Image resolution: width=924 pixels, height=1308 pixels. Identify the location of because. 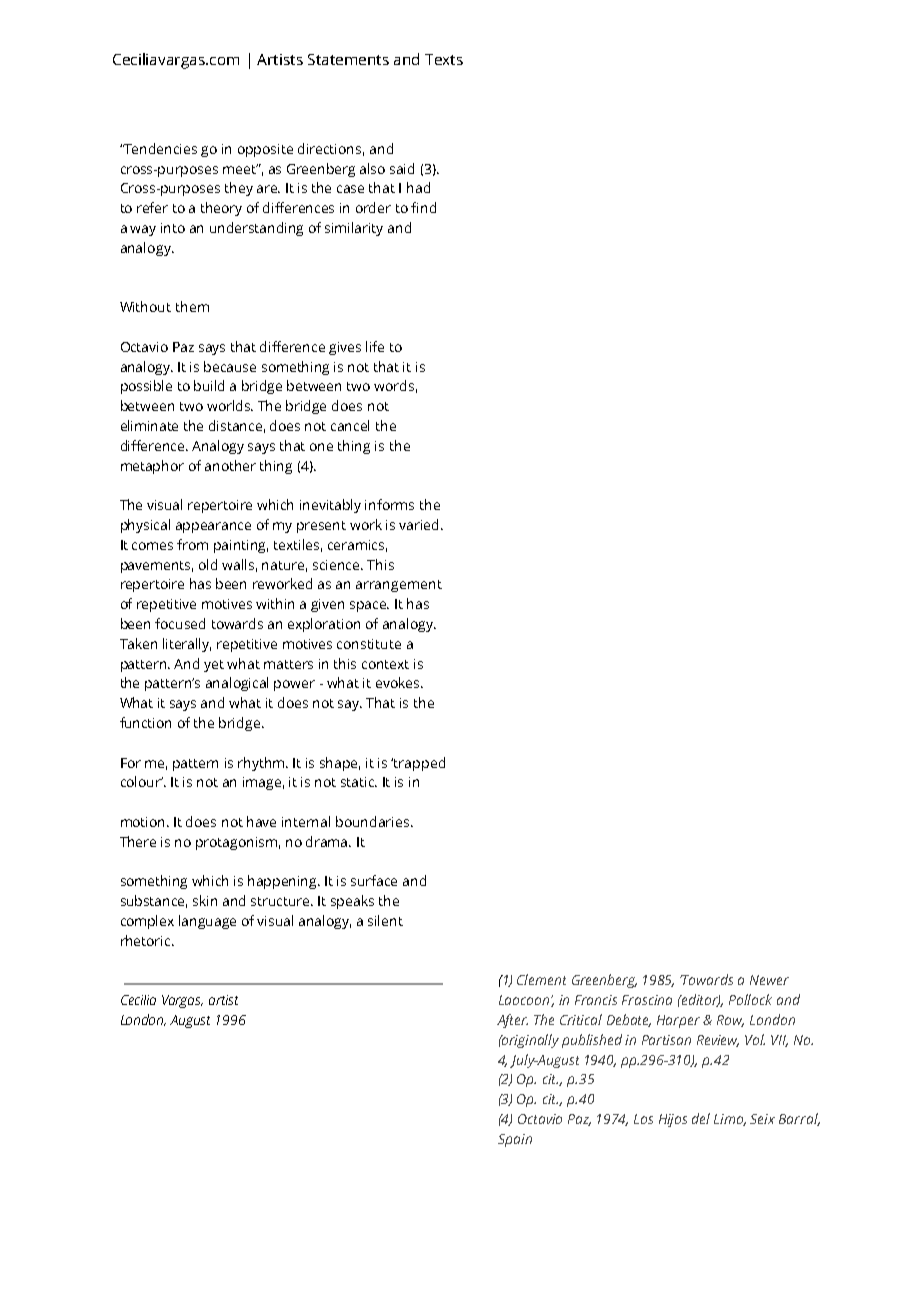
(230, 366).
